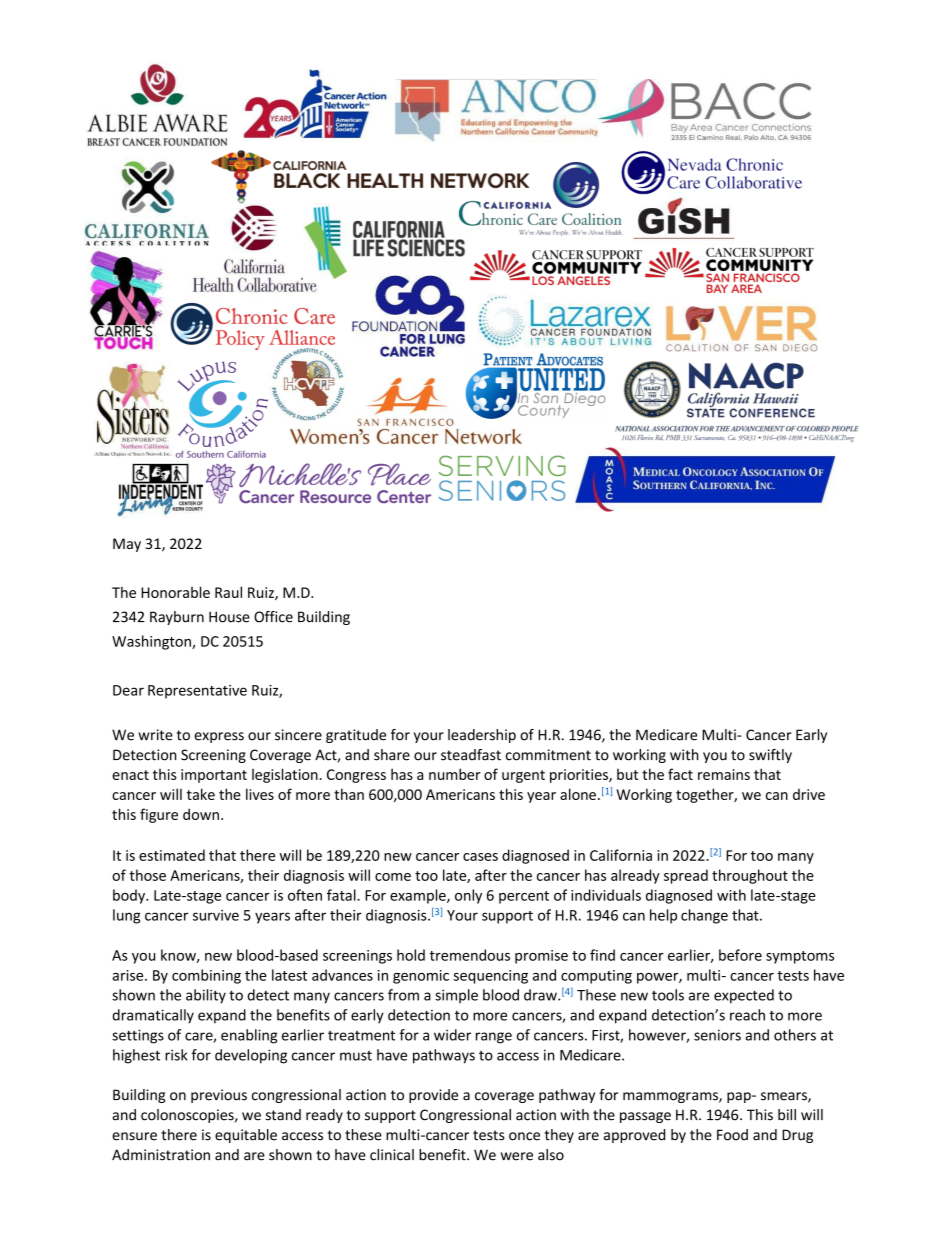 This page has width=952, height=1233. Describe the element at coordinates (770, 756) in the page. I see `swiftly` at that location.
